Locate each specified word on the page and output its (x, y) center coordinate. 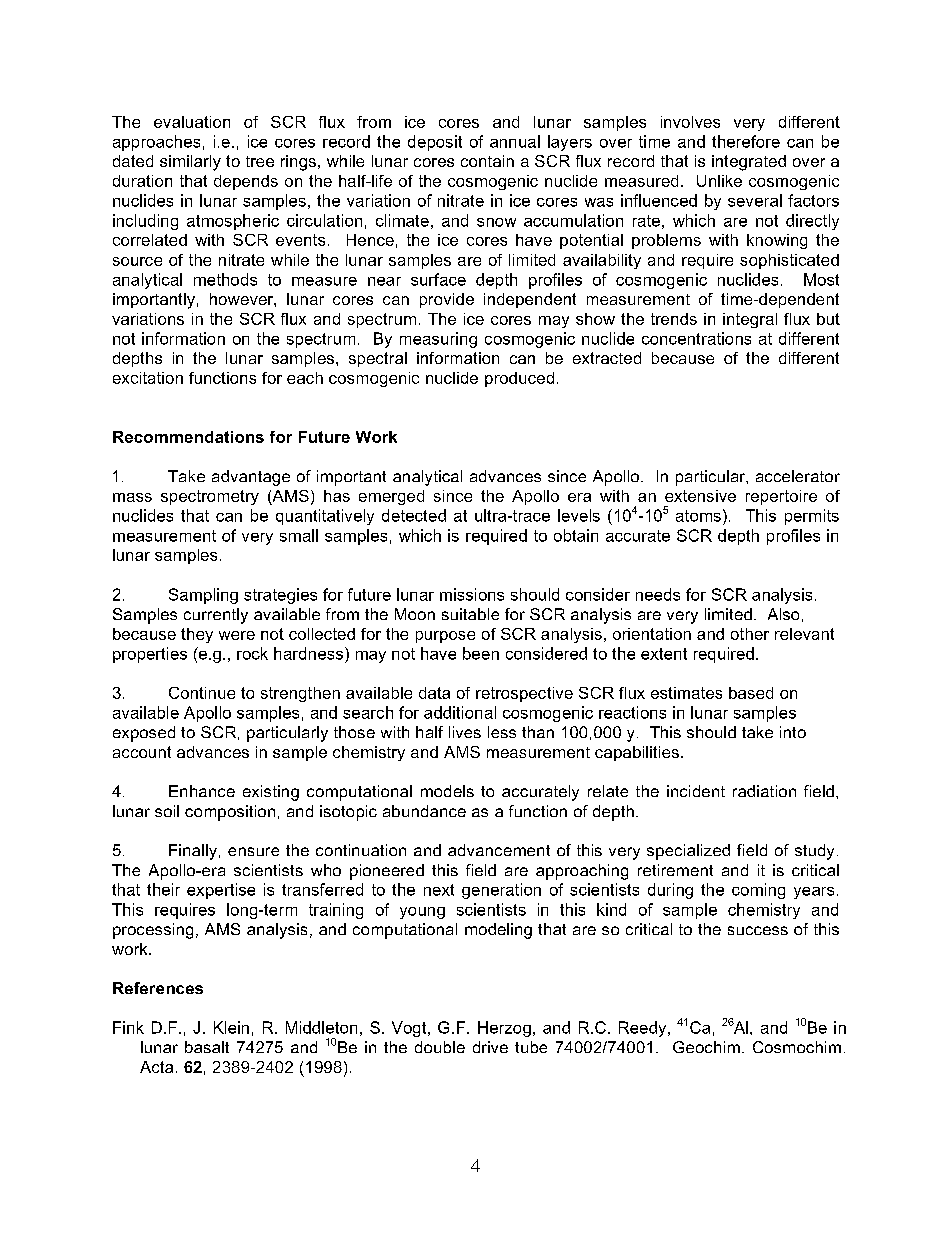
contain (487, 161)
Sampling (203, 596)
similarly (190, 163)
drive (490, 1047)
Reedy (644, 1029)
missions (472, 594)
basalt (207, 1047)
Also (783, 614)
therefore (746, 141)
